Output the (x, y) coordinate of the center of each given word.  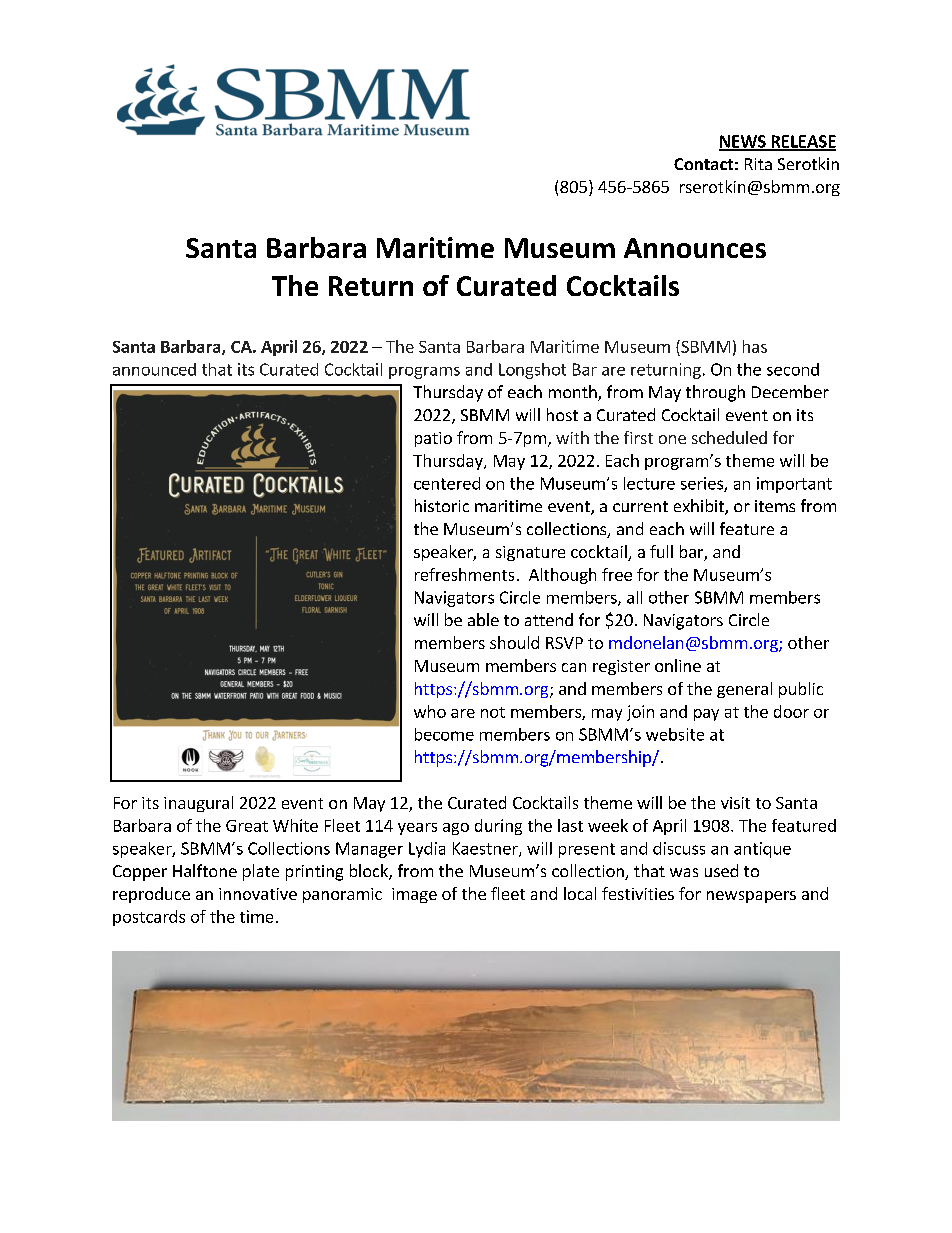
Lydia (427, 850)
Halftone (205, 870)
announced (154, 369)
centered (447, 483)
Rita (758, 164)
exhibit (700, 507)
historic (442, 505)
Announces (695, 248)
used (721, 870)
